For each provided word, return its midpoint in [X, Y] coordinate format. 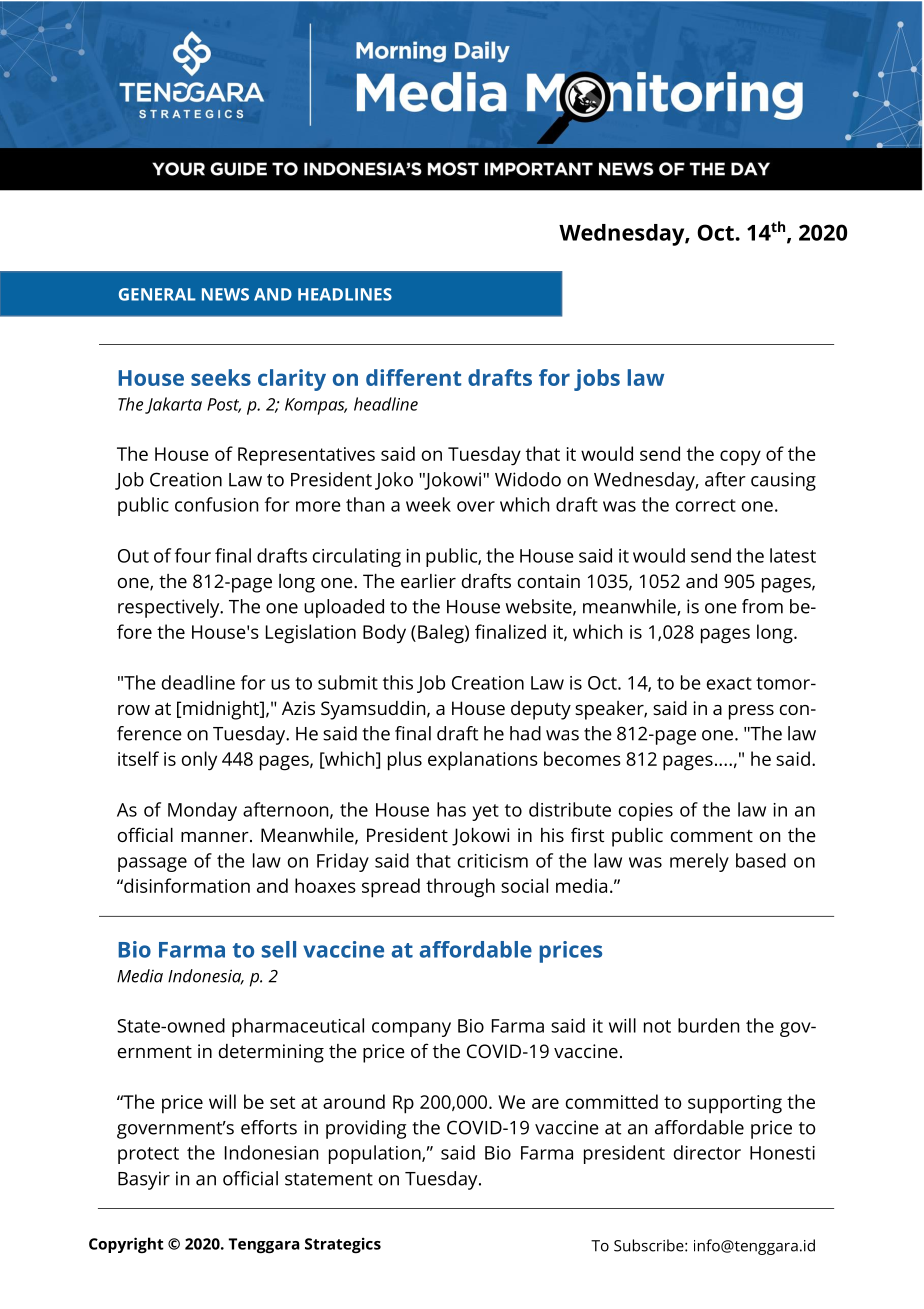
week [428, 504]
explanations [483, 761]
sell [279, 949]
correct [706, 505]
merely [699, 862]
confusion [216, 504]
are [545, 1103]
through [460, 888]
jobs [597, 380]
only [199, 761]
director [707, 1152]
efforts [269, 1127]
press [751, 712]
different [413, 377]
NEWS [225, 294]
